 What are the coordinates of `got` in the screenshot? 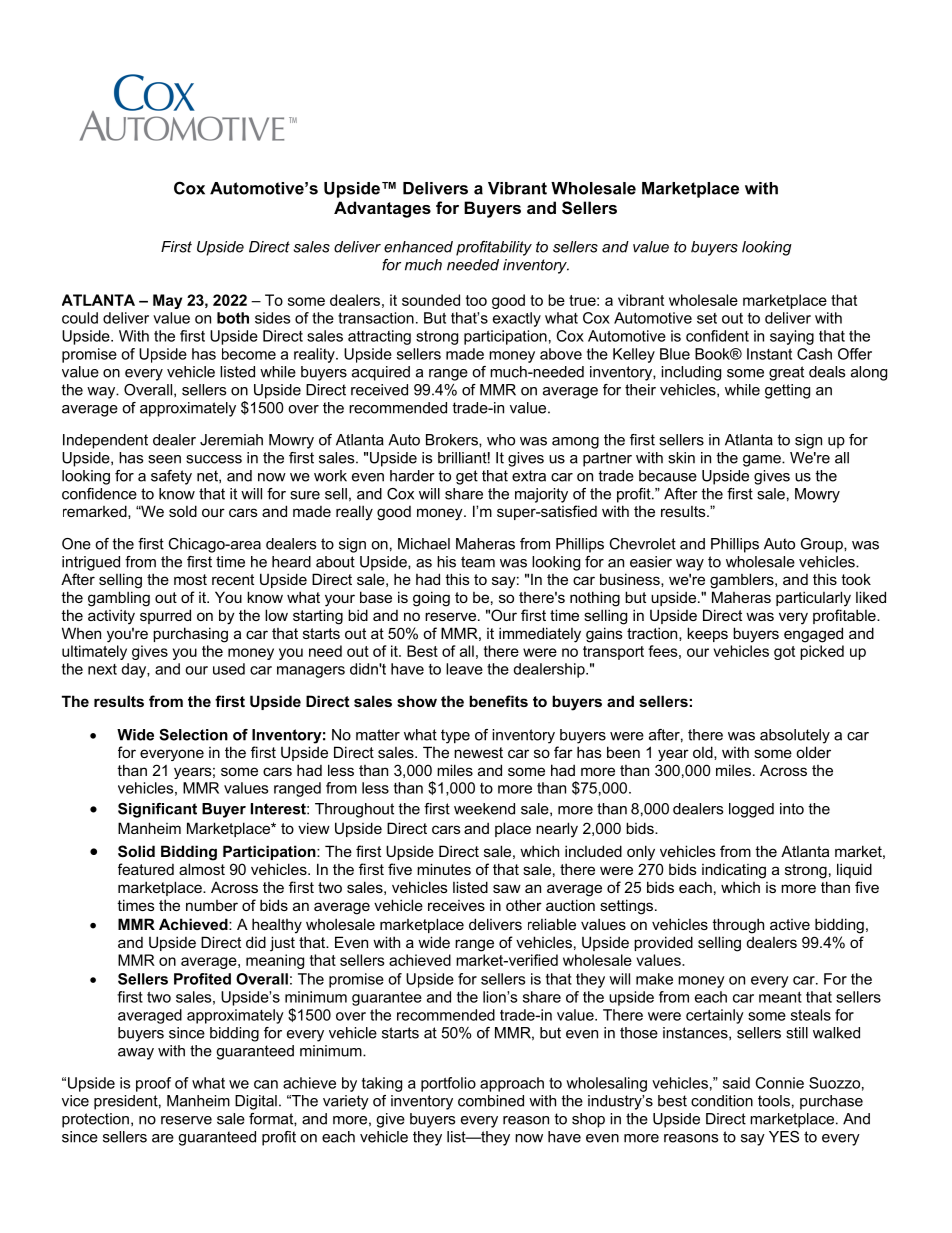 It's located at (784, 653).
